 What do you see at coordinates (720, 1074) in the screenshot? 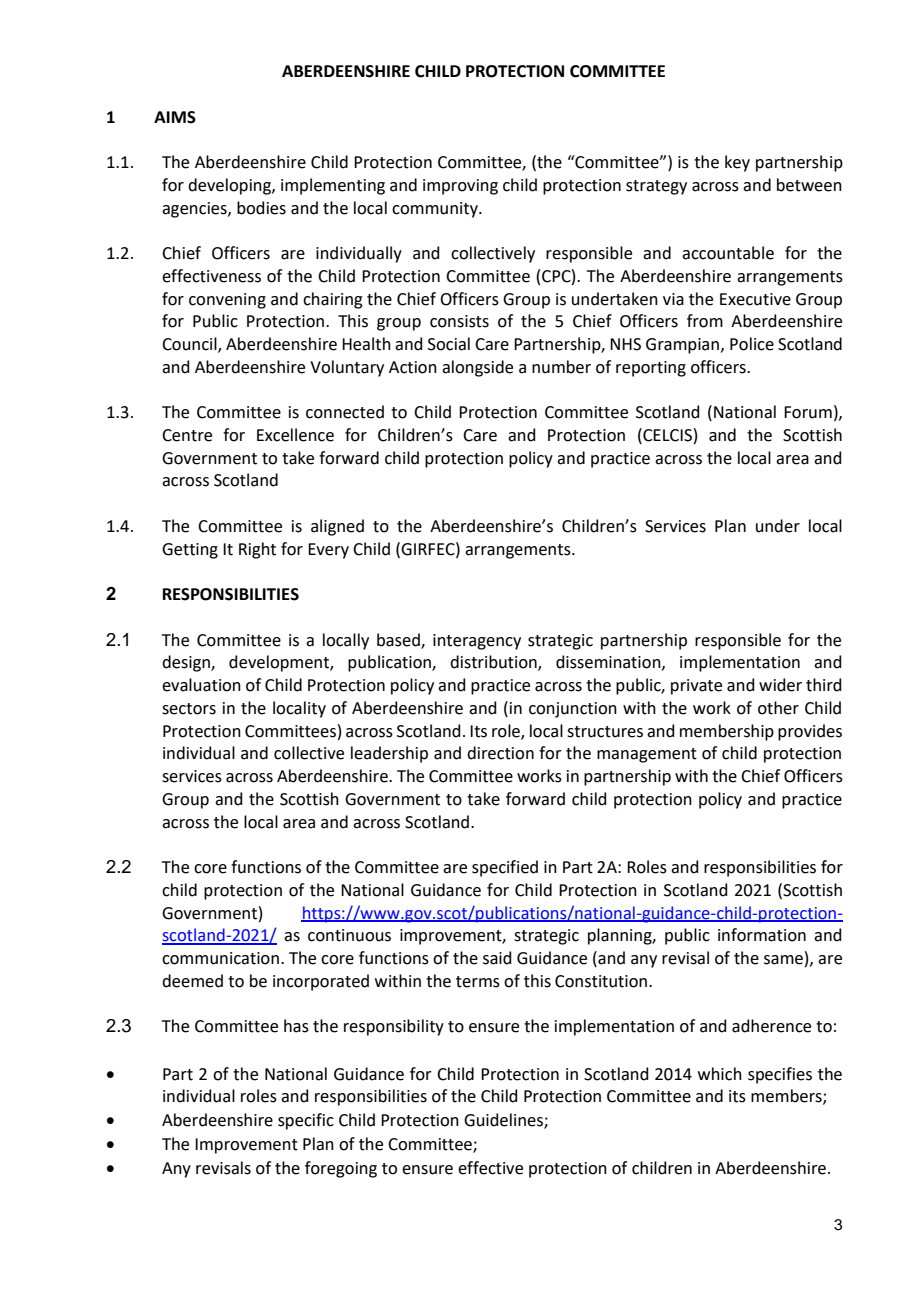
I see `which` at bounding box center [720, 1074].
